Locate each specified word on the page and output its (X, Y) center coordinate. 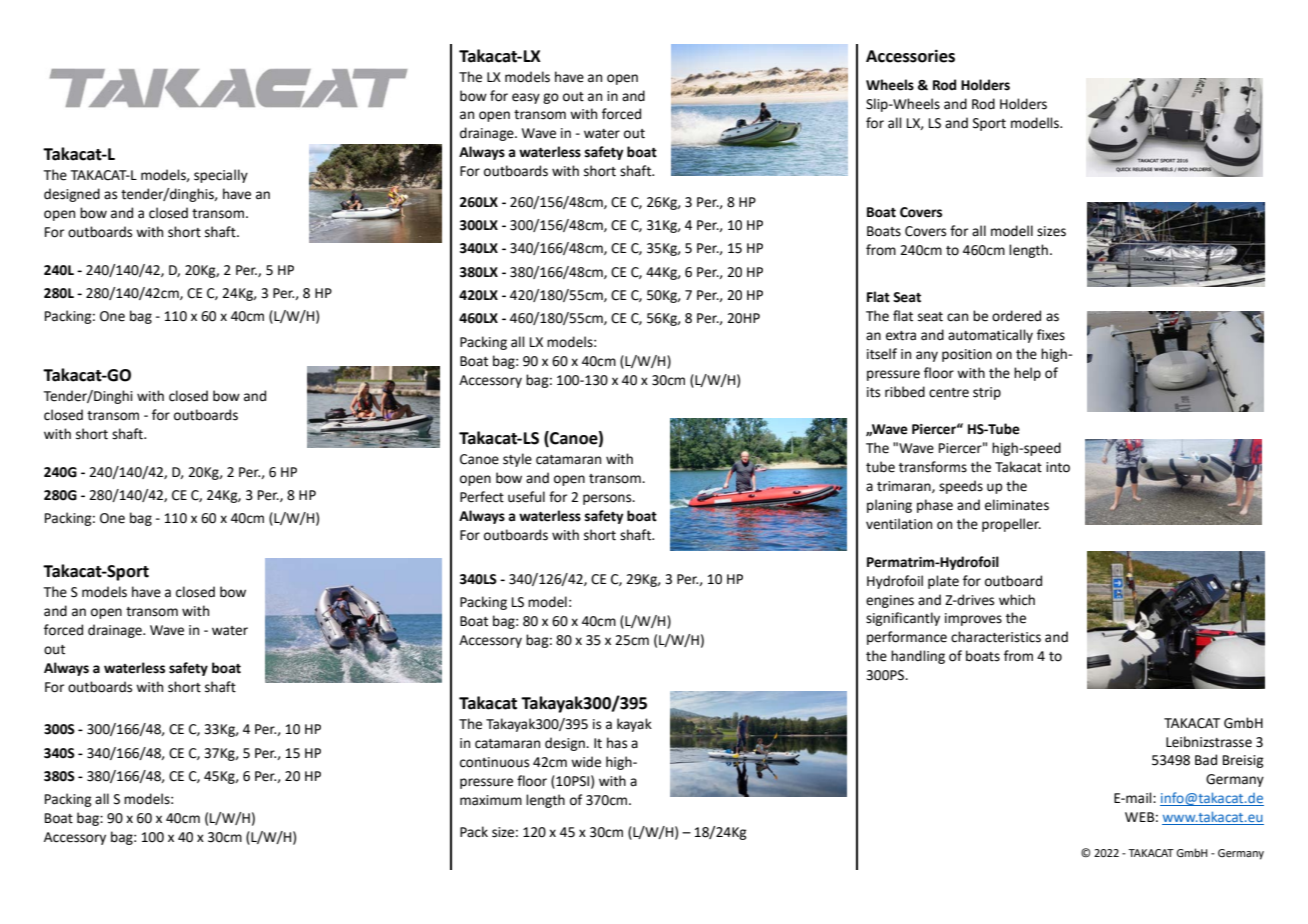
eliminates (1017, 505)
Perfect (482, 497)
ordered (1016, 316)
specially (221, 176)
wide (586, 762)
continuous (494, 762)
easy (526, 98)
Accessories (910, 56)
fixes (1051, 335)
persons (608, 499)
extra (901, 336)
